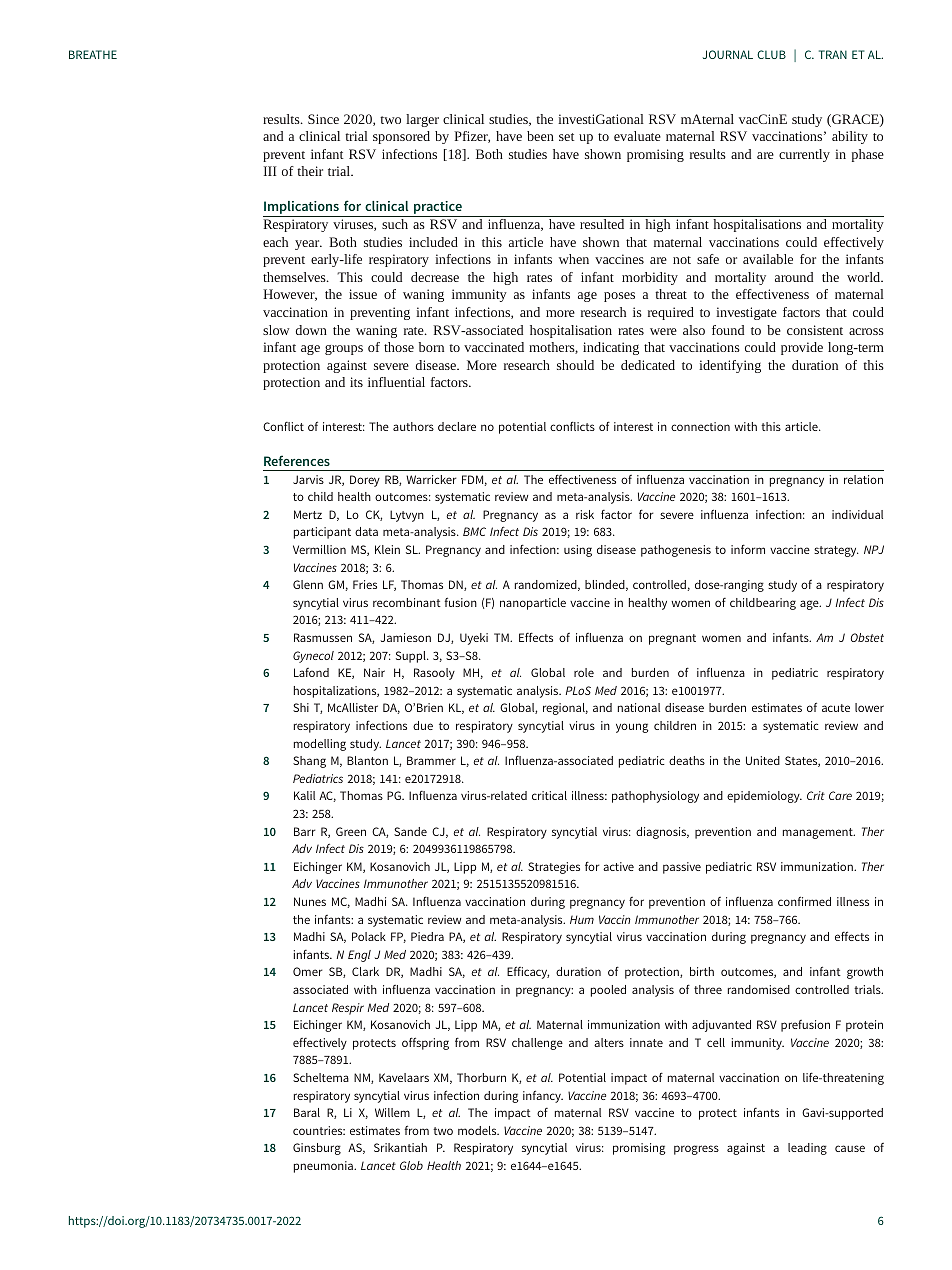 The image size is (952, 1270). What do you see at coordinates (407, 602) in the document?
I see `recombinant` at bounding box center [407, 602].
